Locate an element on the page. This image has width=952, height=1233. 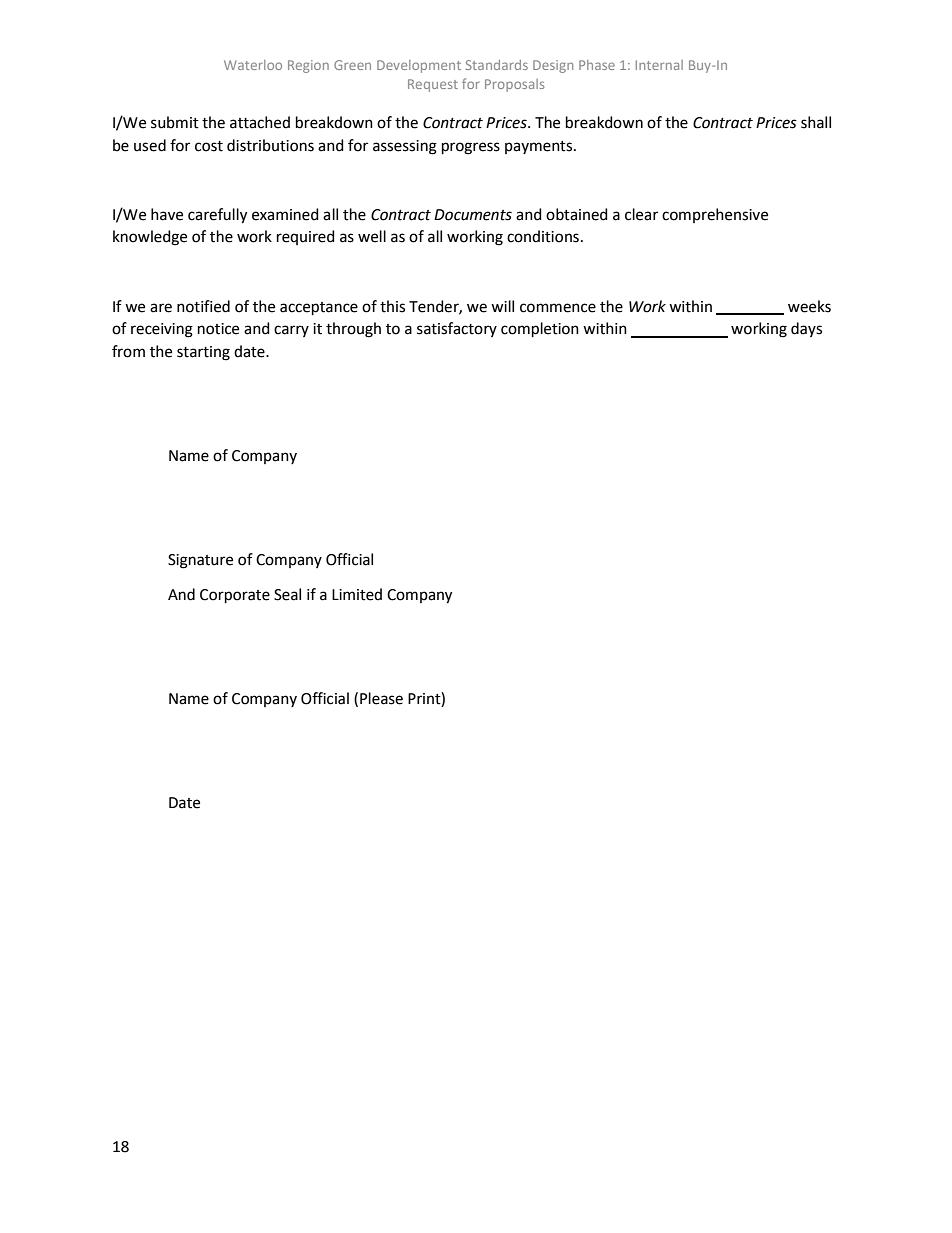
Corporate is located at coordinates (235, 596).
